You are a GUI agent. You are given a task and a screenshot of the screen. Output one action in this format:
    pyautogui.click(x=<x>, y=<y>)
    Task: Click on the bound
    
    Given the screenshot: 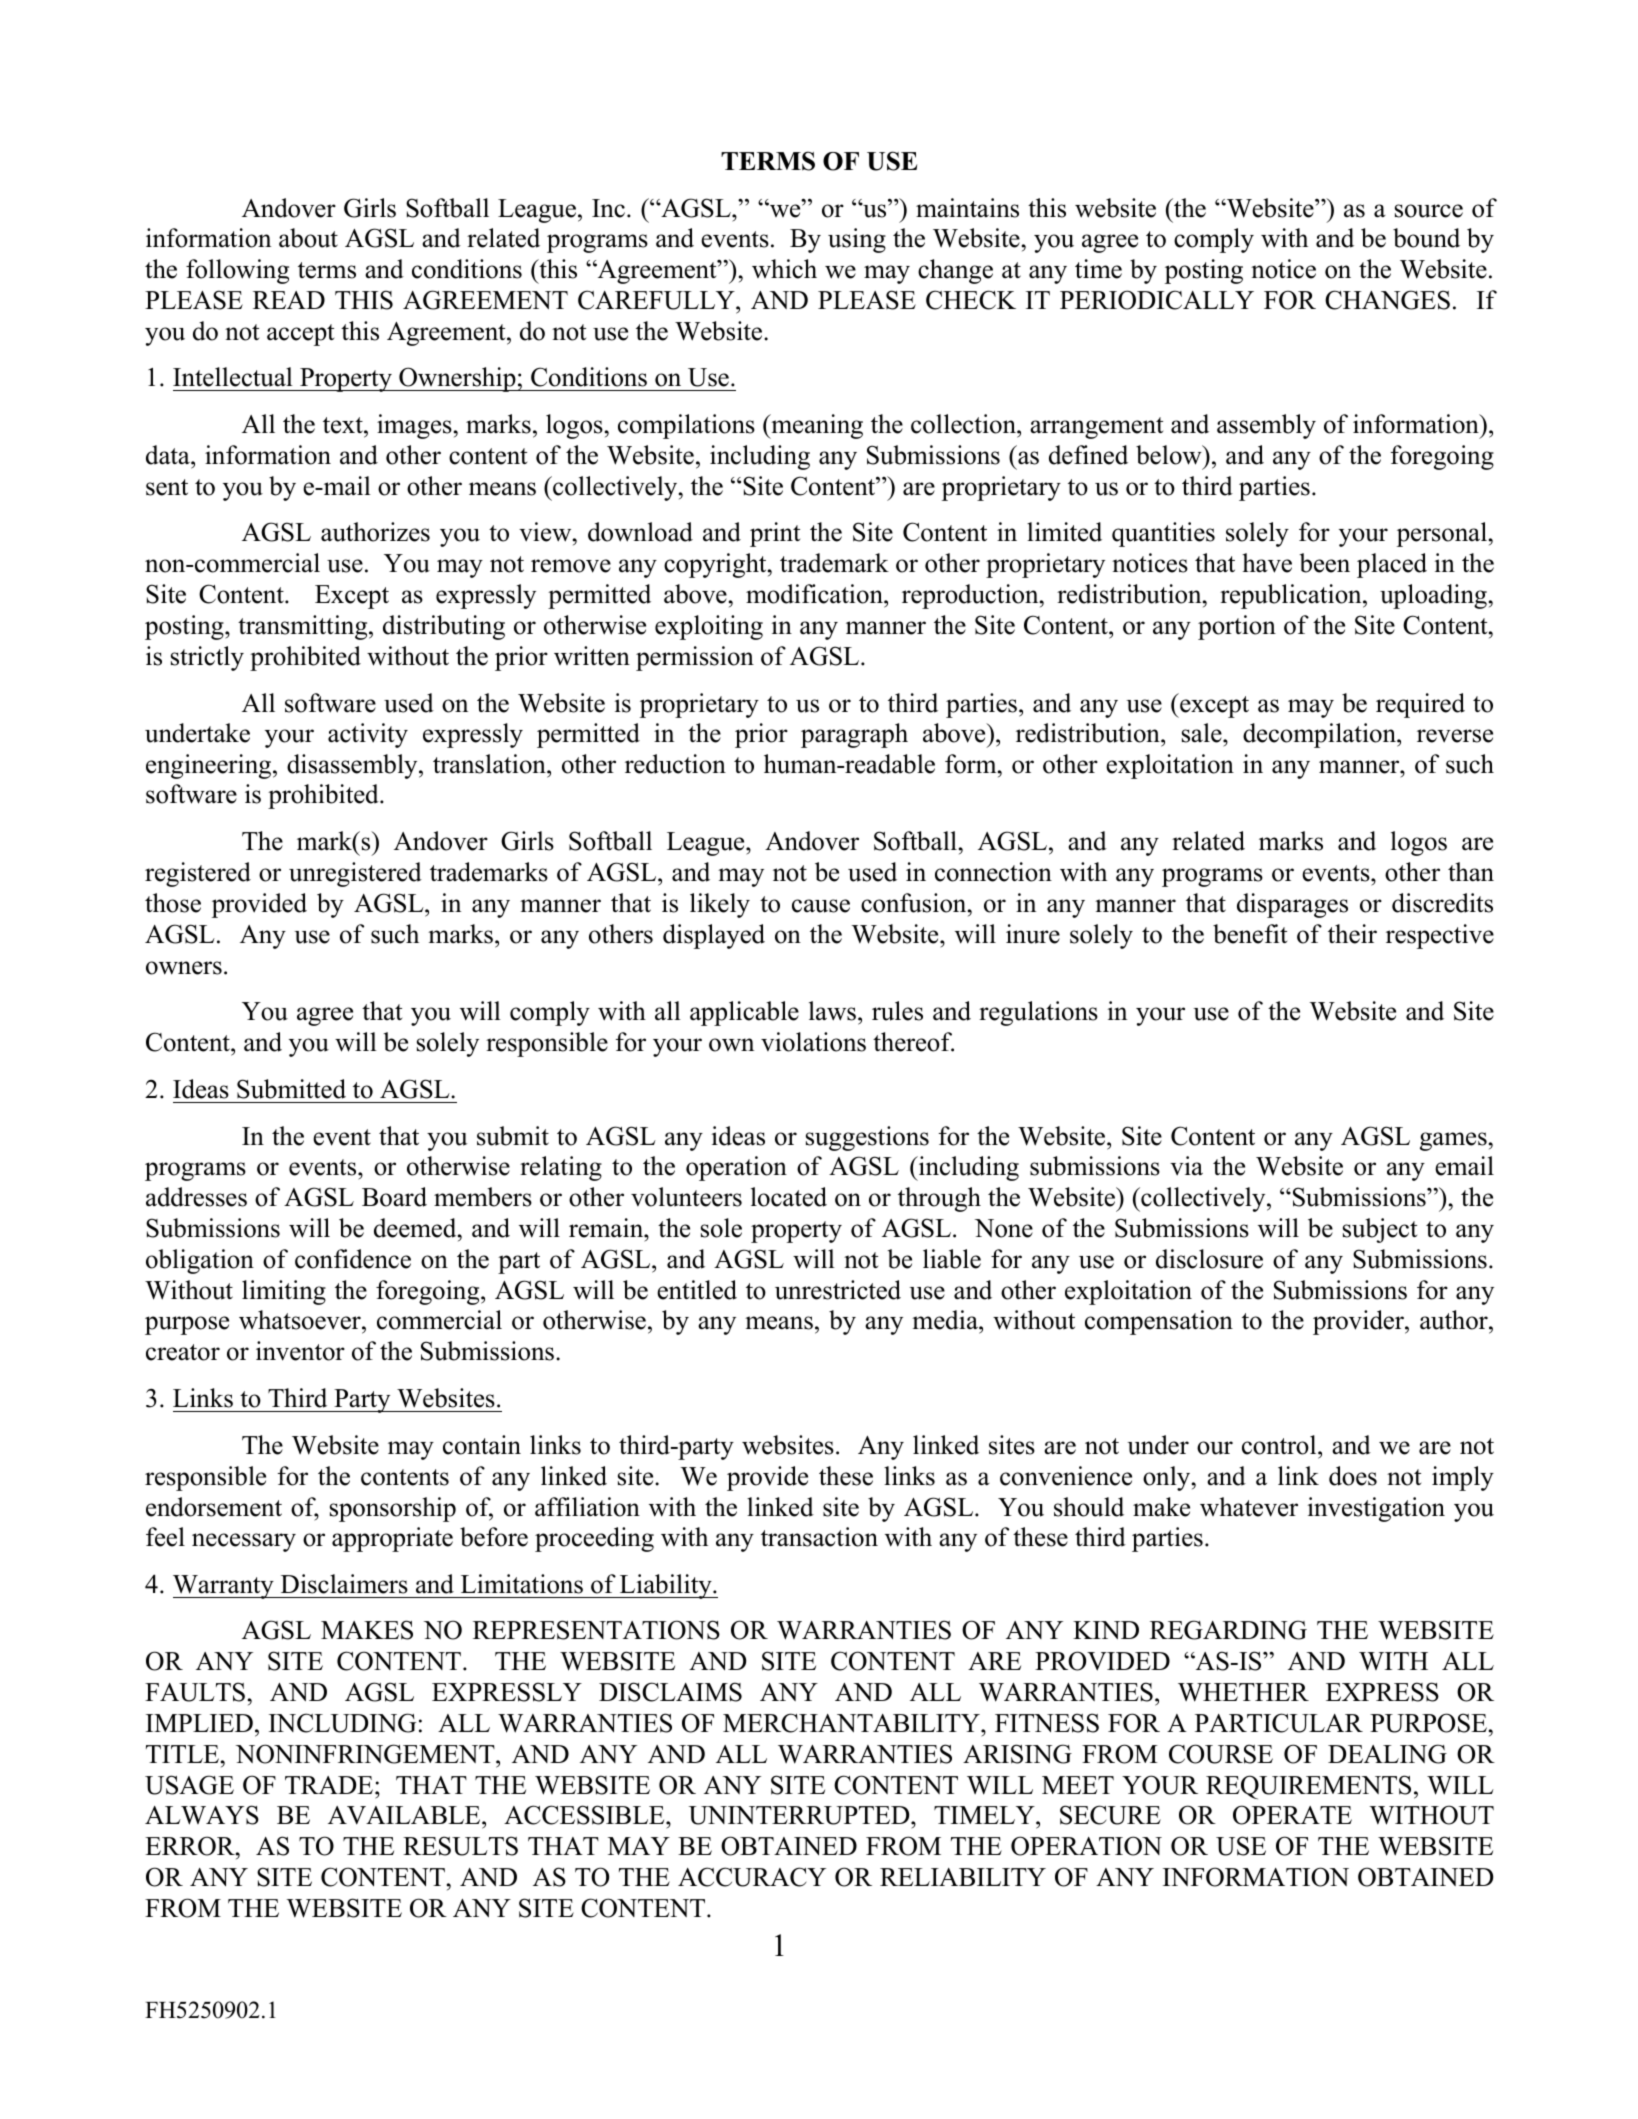 What is the action you would take?
    pyautogui.click(x=1426, y=238)
